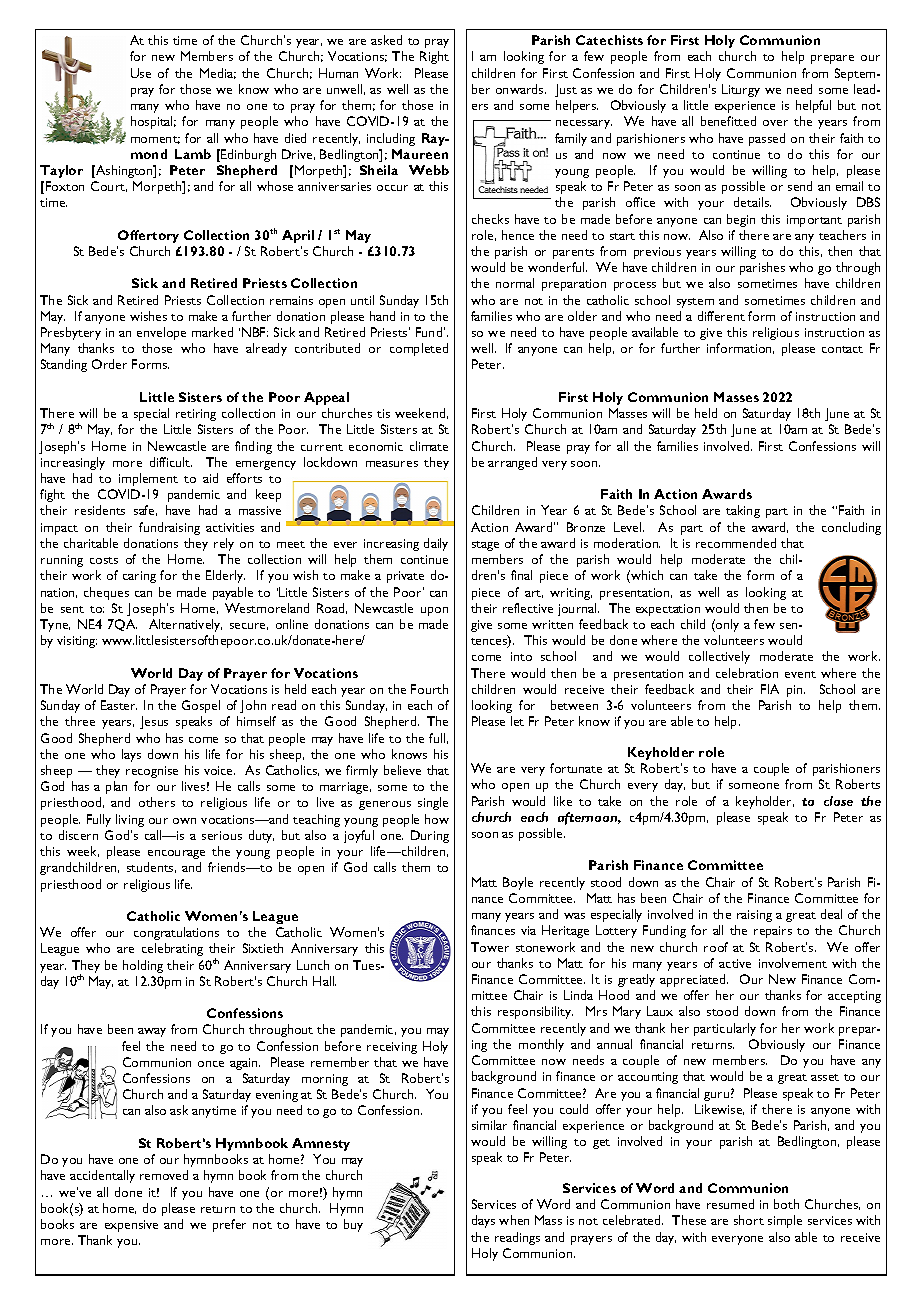 Image resolution: width=924 pixels, height=1308 pixels. What do you see at coordinates (770, 689) in the page?
I see `FIA` at bounding box center [770, 689].
